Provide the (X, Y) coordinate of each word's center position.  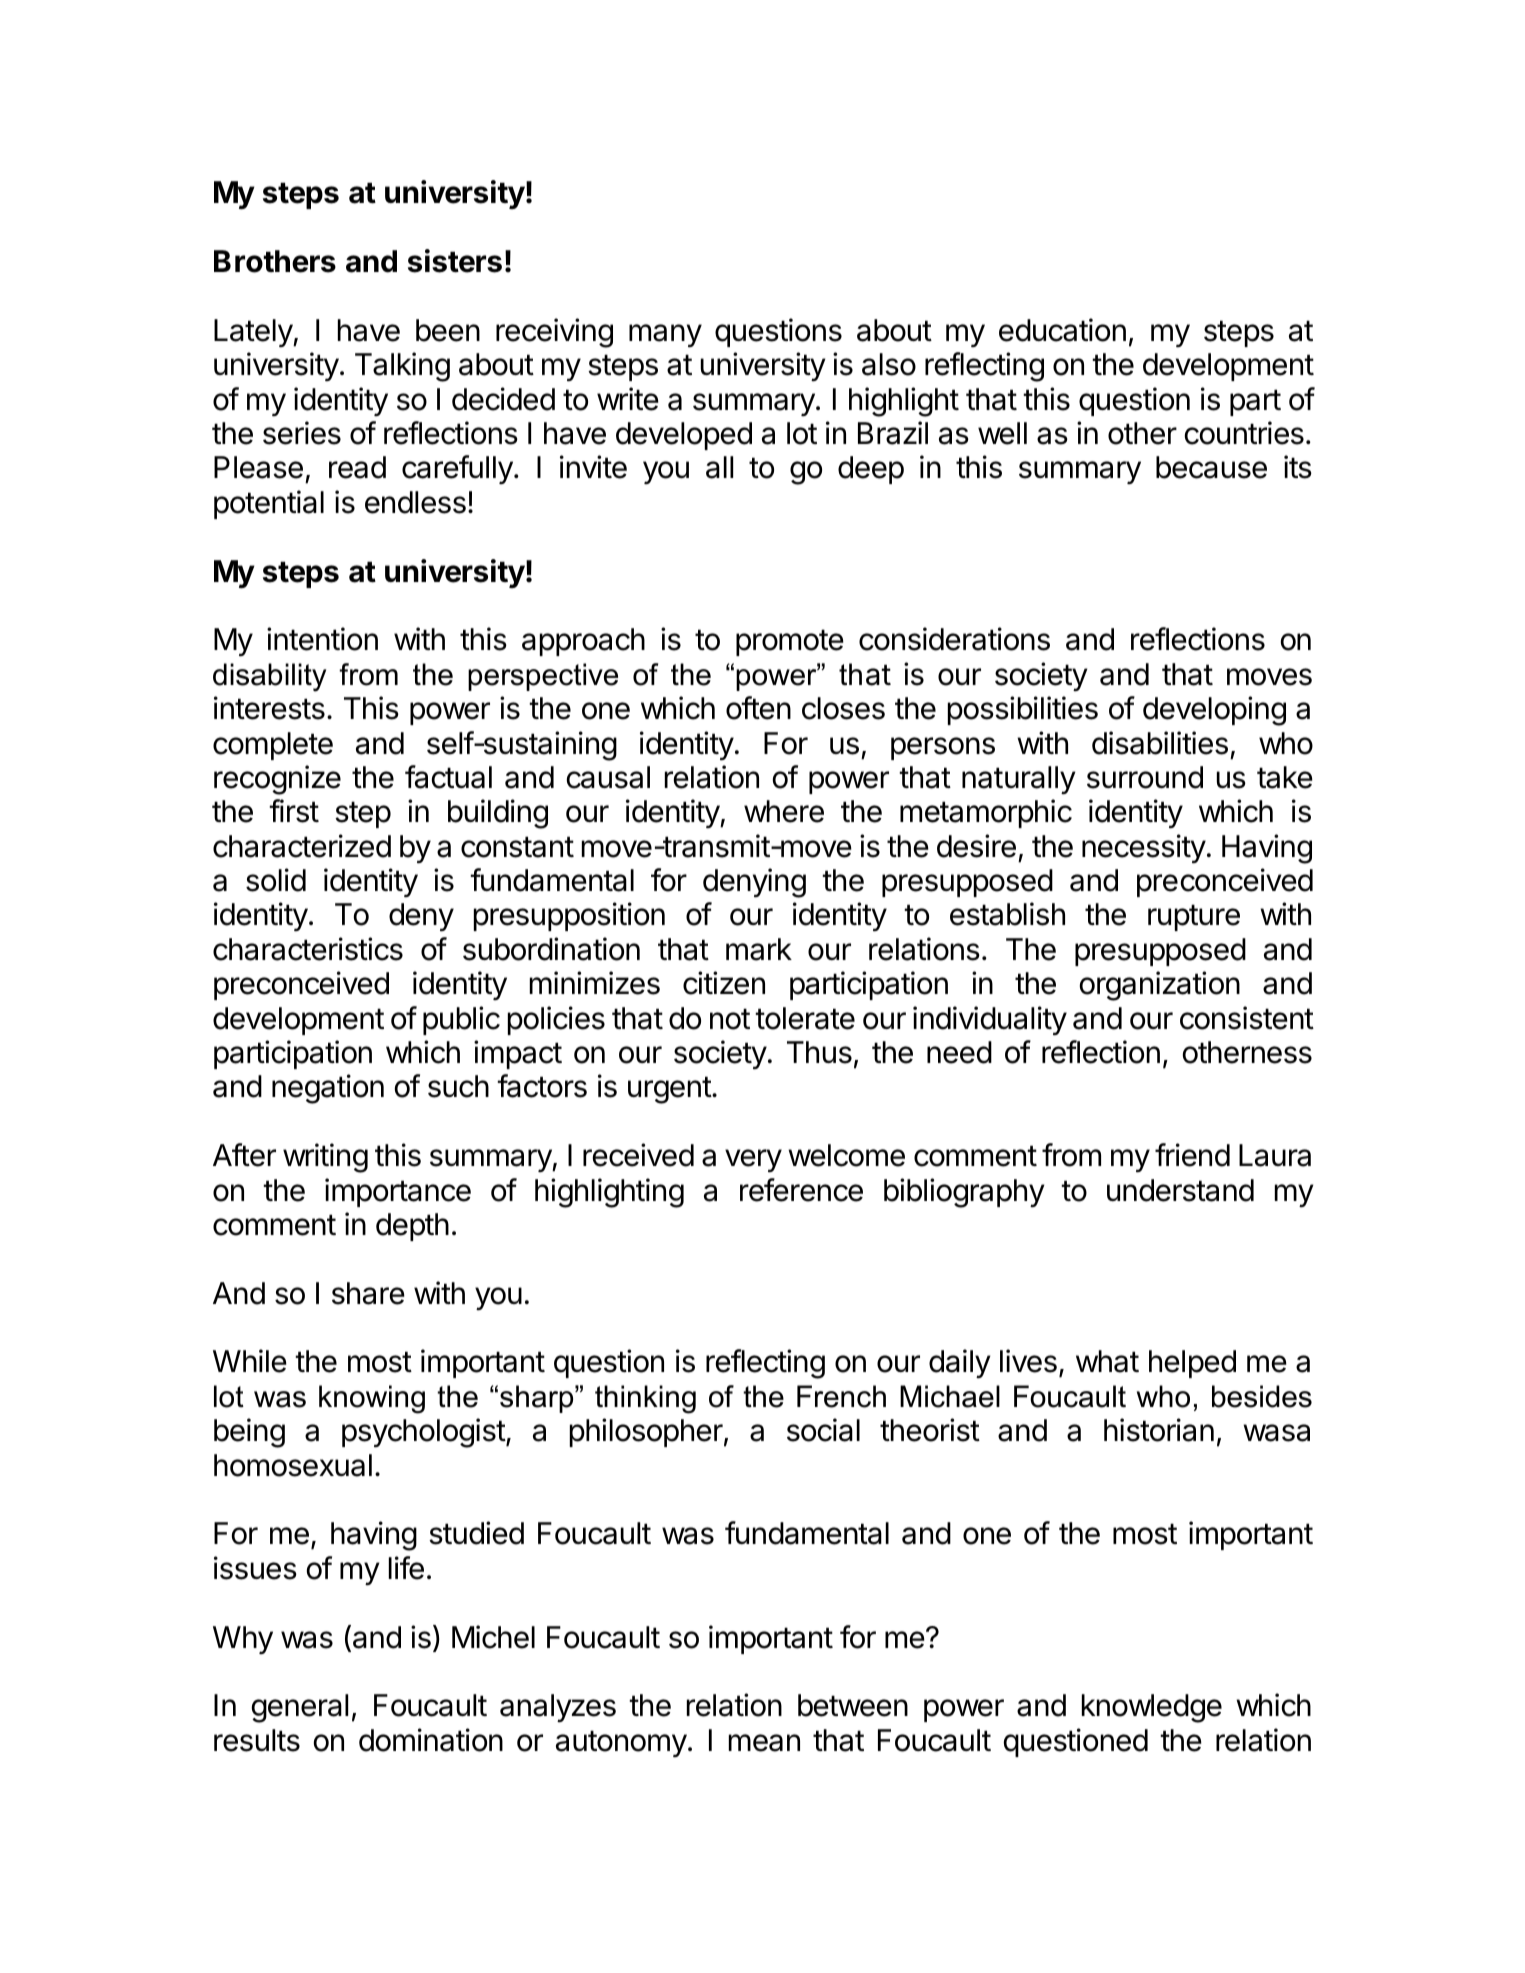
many (665, 336)
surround (1145, 777)
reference (801, 1190)
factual (448, 777)
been (448, 330)
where (784, 811)
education (1062, 330)
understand (1180, 1190)
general (299, 1708)
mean (764, 1743)
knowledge (1152, 1708)
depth (412, 1227)
